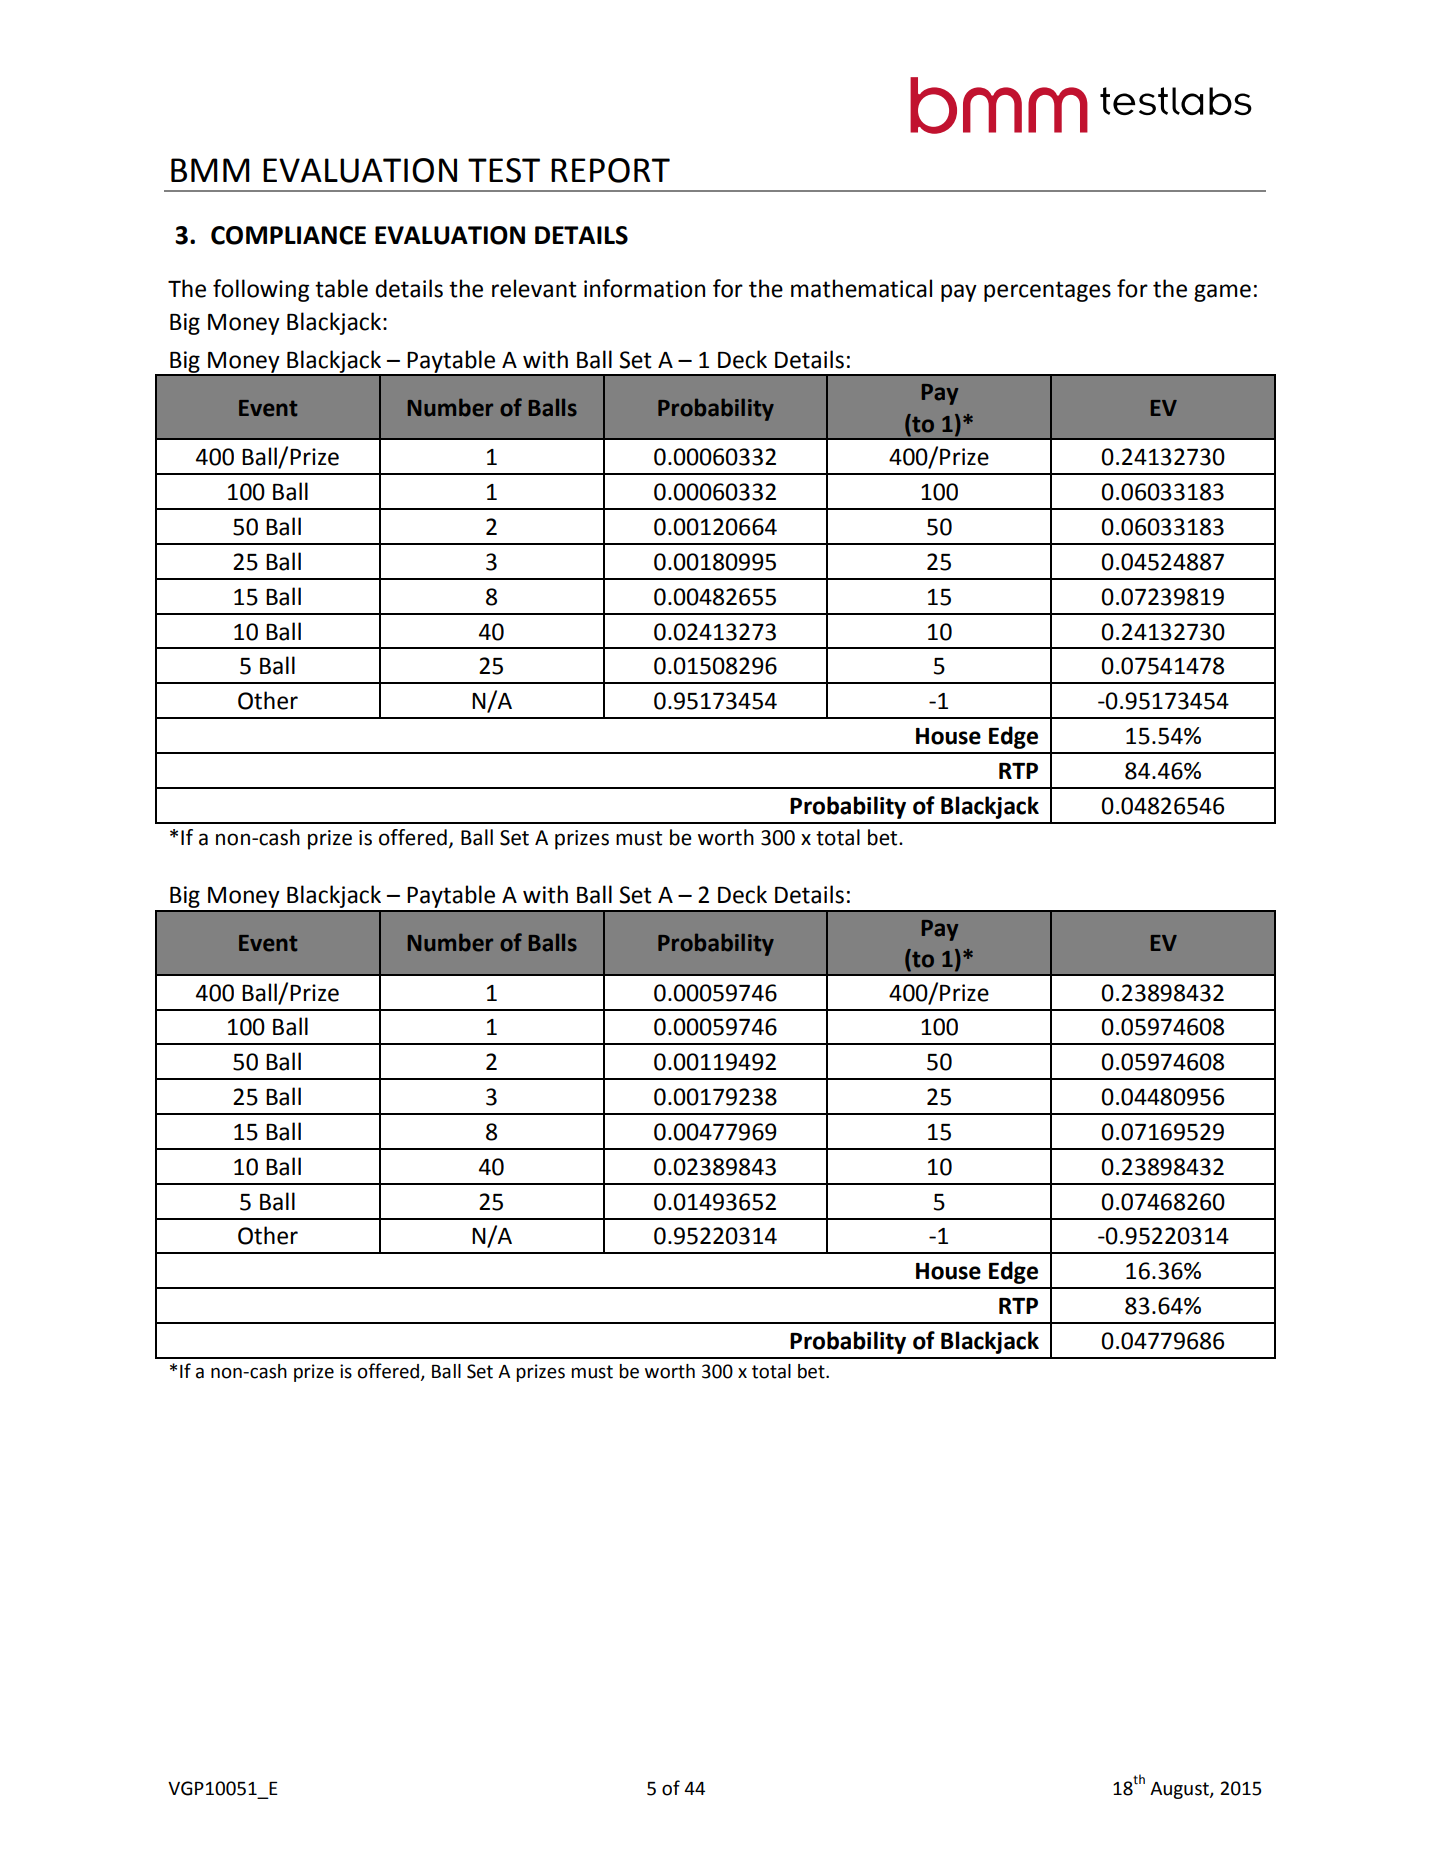 The image size is (1431, 1852). I want to click on information, so click(644, 288).
